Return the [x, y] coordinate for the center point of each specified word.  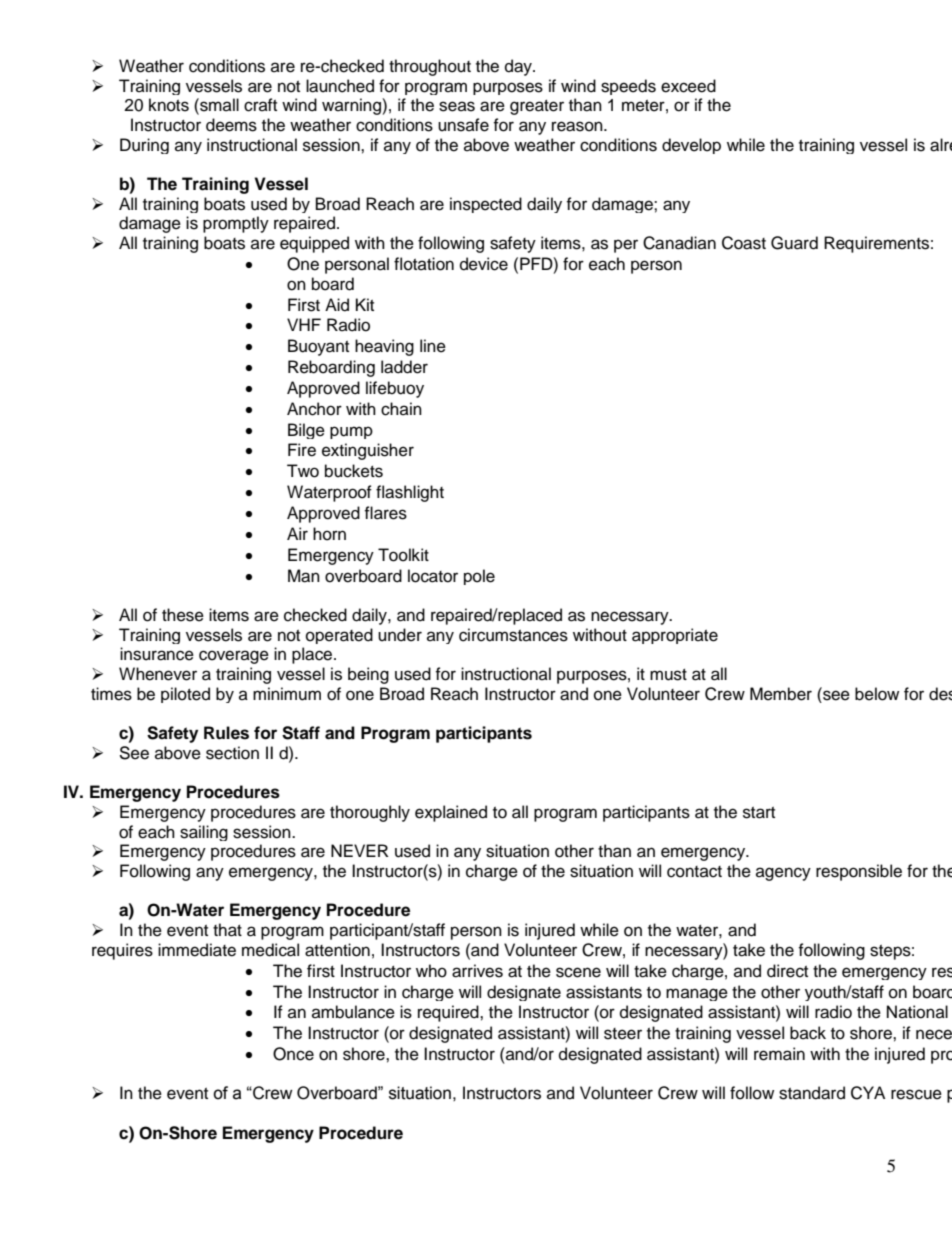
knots [169, 105]
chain [401, 409]
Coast [744, 243]
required [449, 1013]
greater [537, 107]
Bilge [306, 431]
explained [451, 813]
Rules [226, 733]
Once [293, 1054]
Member [781, 694]
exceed [688, 86]
